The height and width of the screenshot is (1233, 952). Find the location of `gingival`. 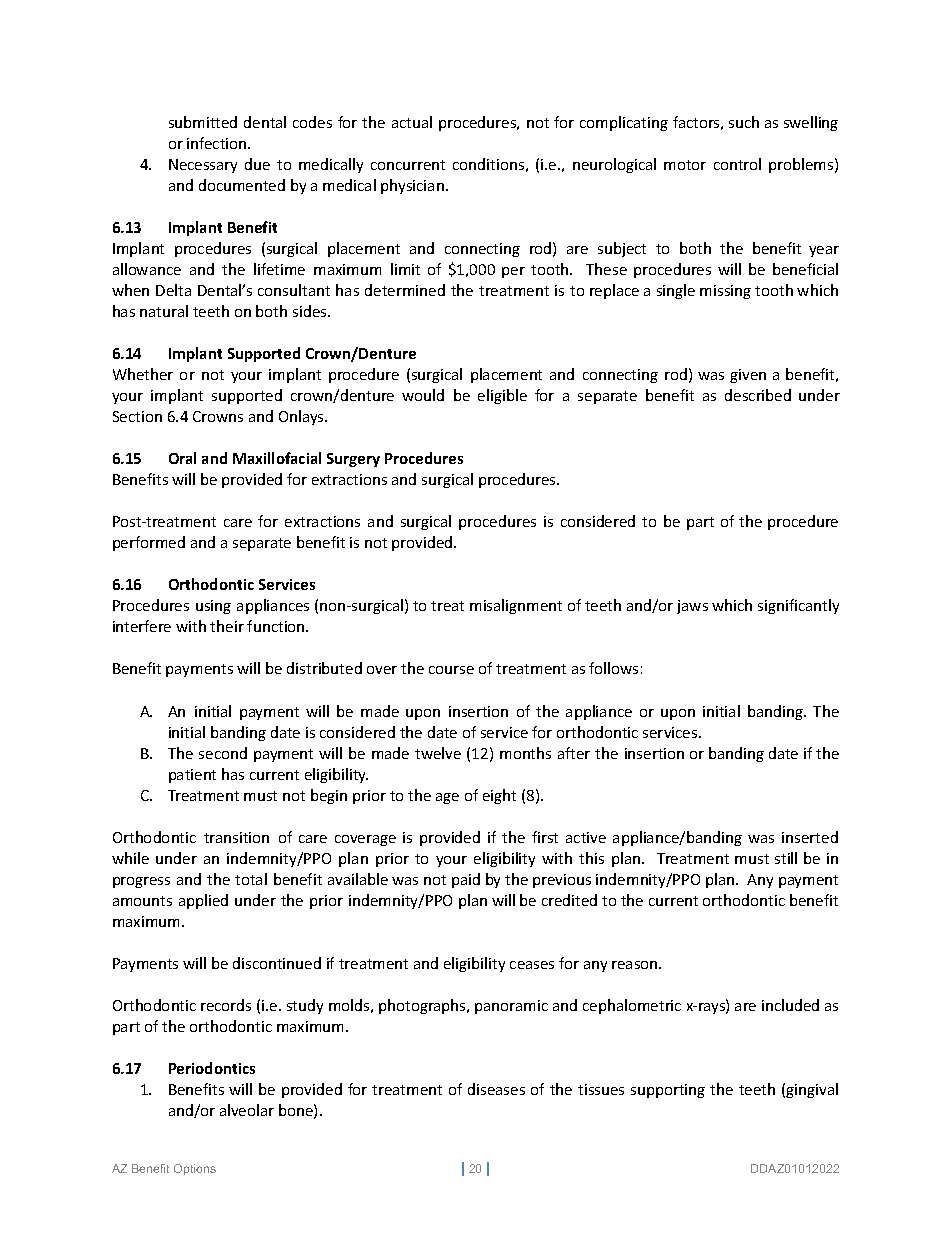

gingival is located at coordinates (812, 1090).
